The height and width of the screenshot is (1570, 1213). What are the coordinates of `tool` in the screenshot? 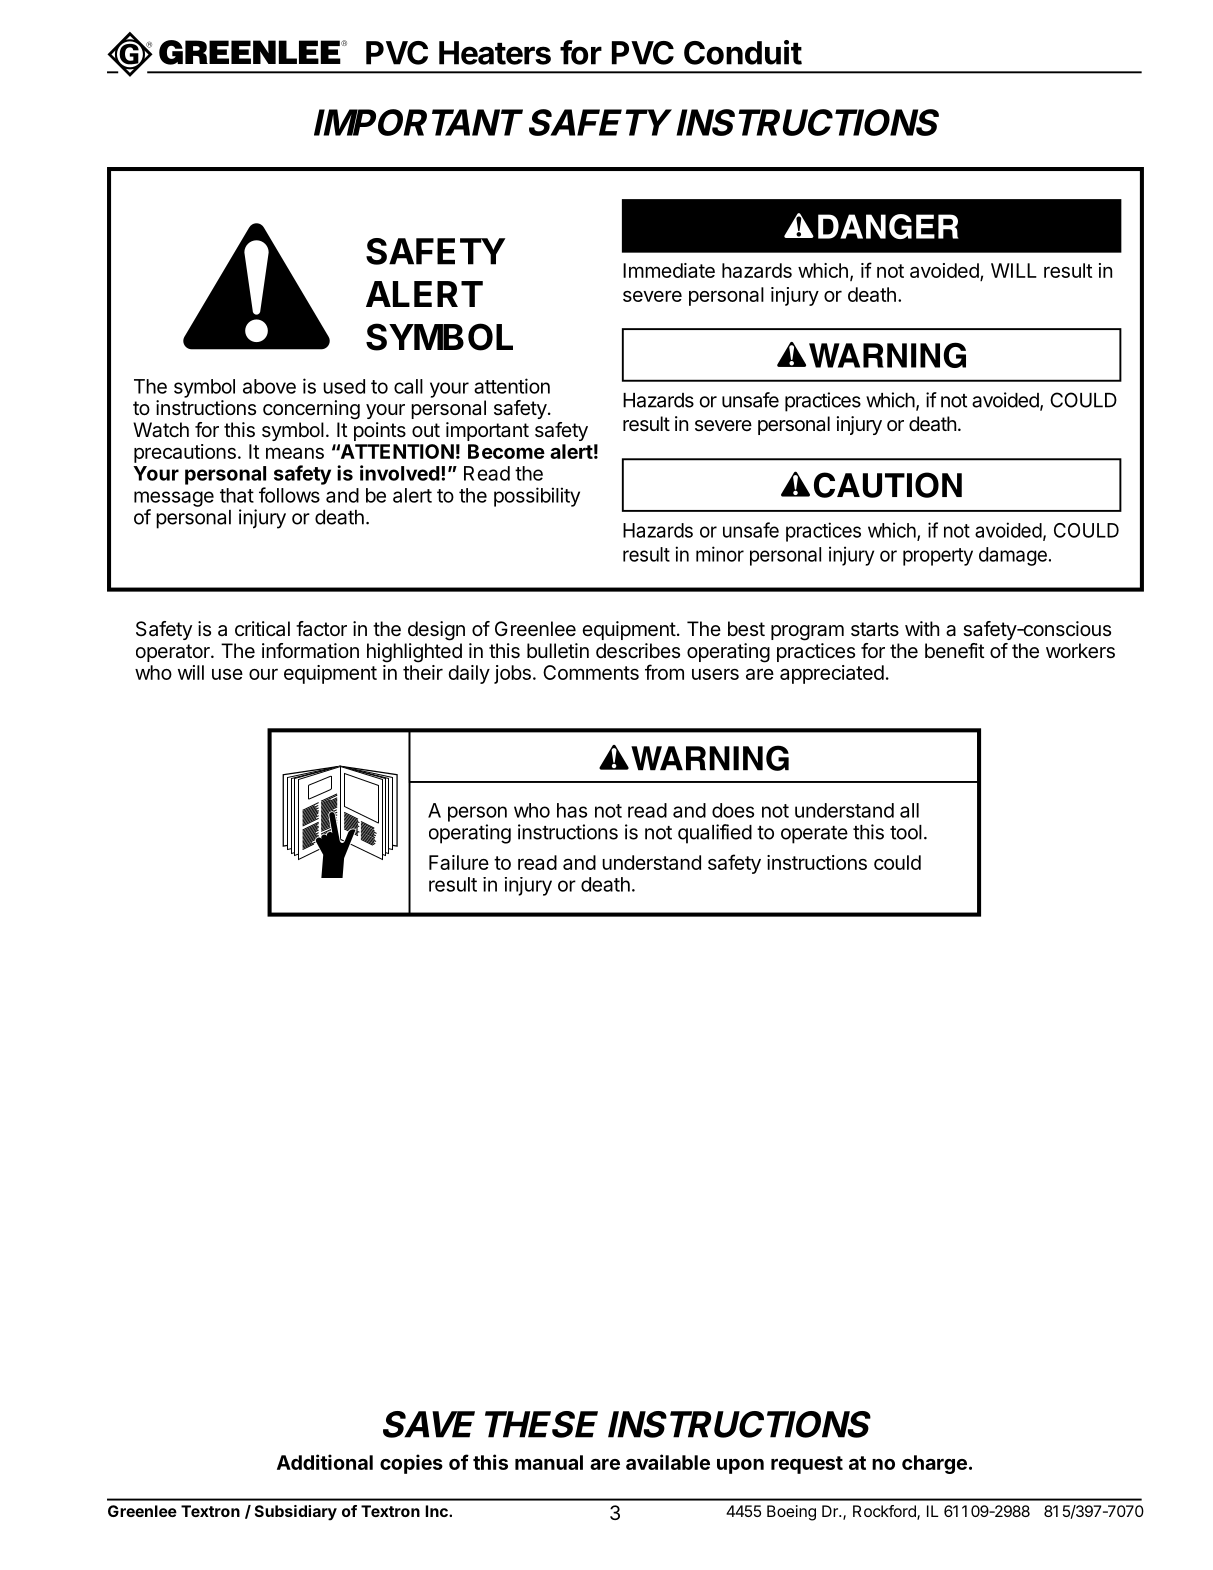 It's located at (906, 832).
